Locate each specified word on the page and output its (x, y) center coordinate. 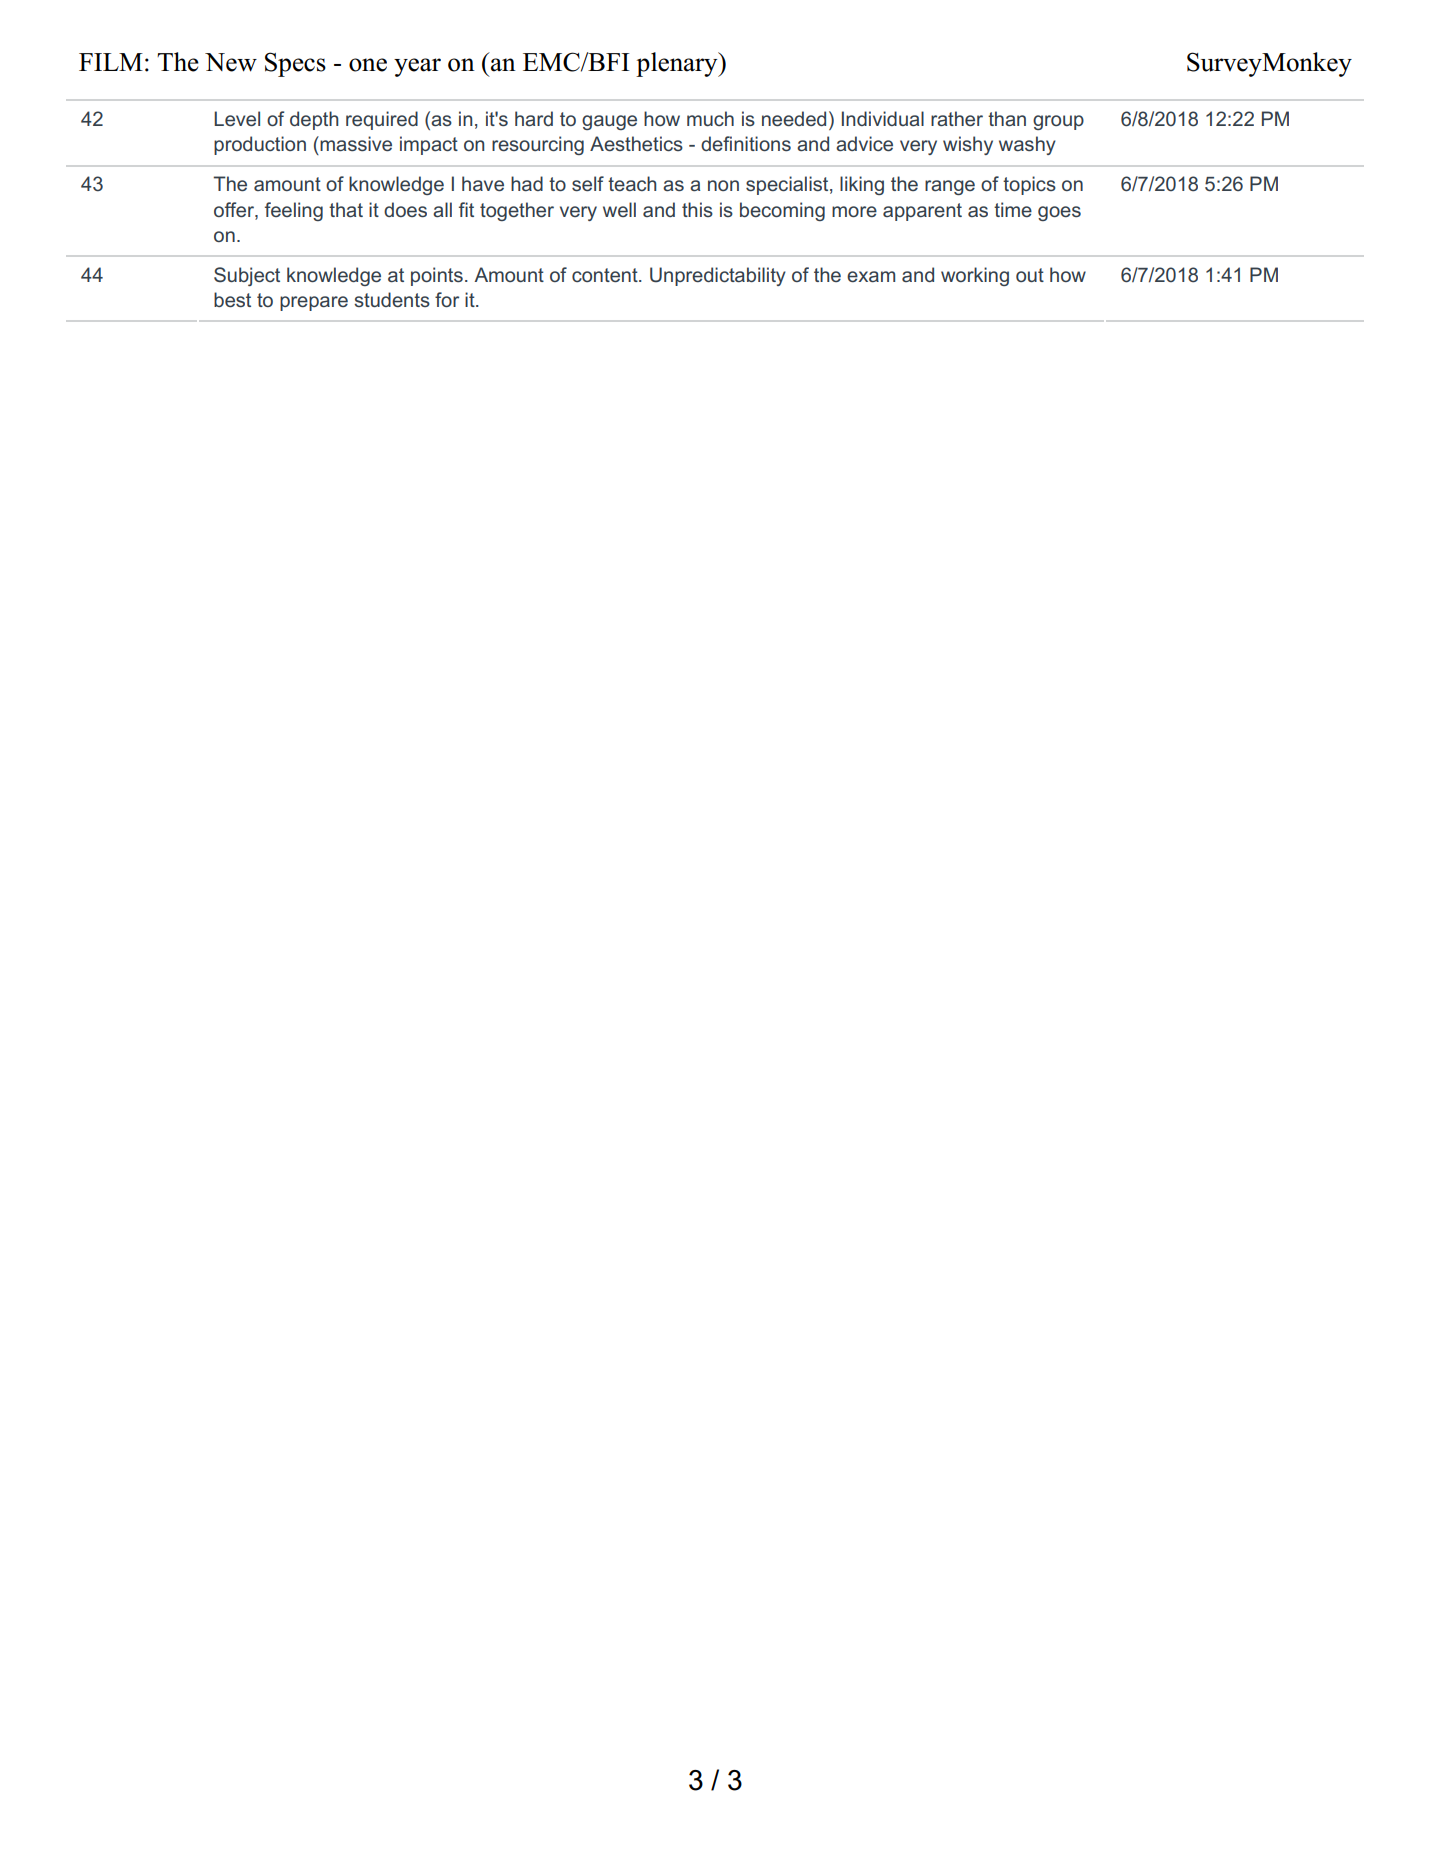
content (606, 275)
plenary (678, 64)
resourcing (538, 145)
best (232, 299)
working (975, 276)
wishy (968, 145)
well (619, 209)
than (1007, 118)
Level (237, 118)
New (231, 62)
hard (534, 118)
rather (957, 118)
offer (235, 209)
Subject (247, 276)
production (260, 145)
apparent (922, 212)
